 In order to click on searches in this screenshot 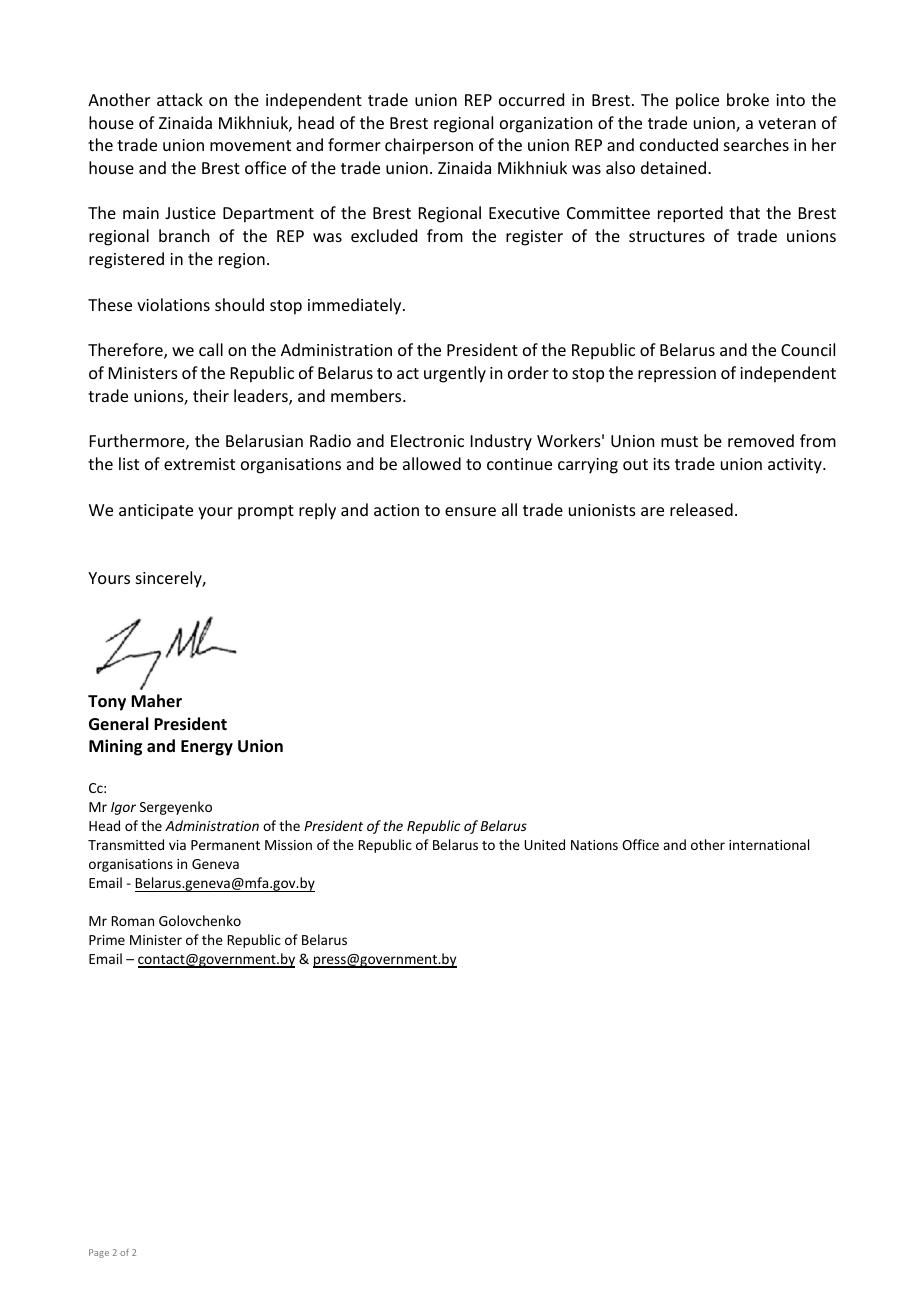, I will do `click(756, 144)`.
